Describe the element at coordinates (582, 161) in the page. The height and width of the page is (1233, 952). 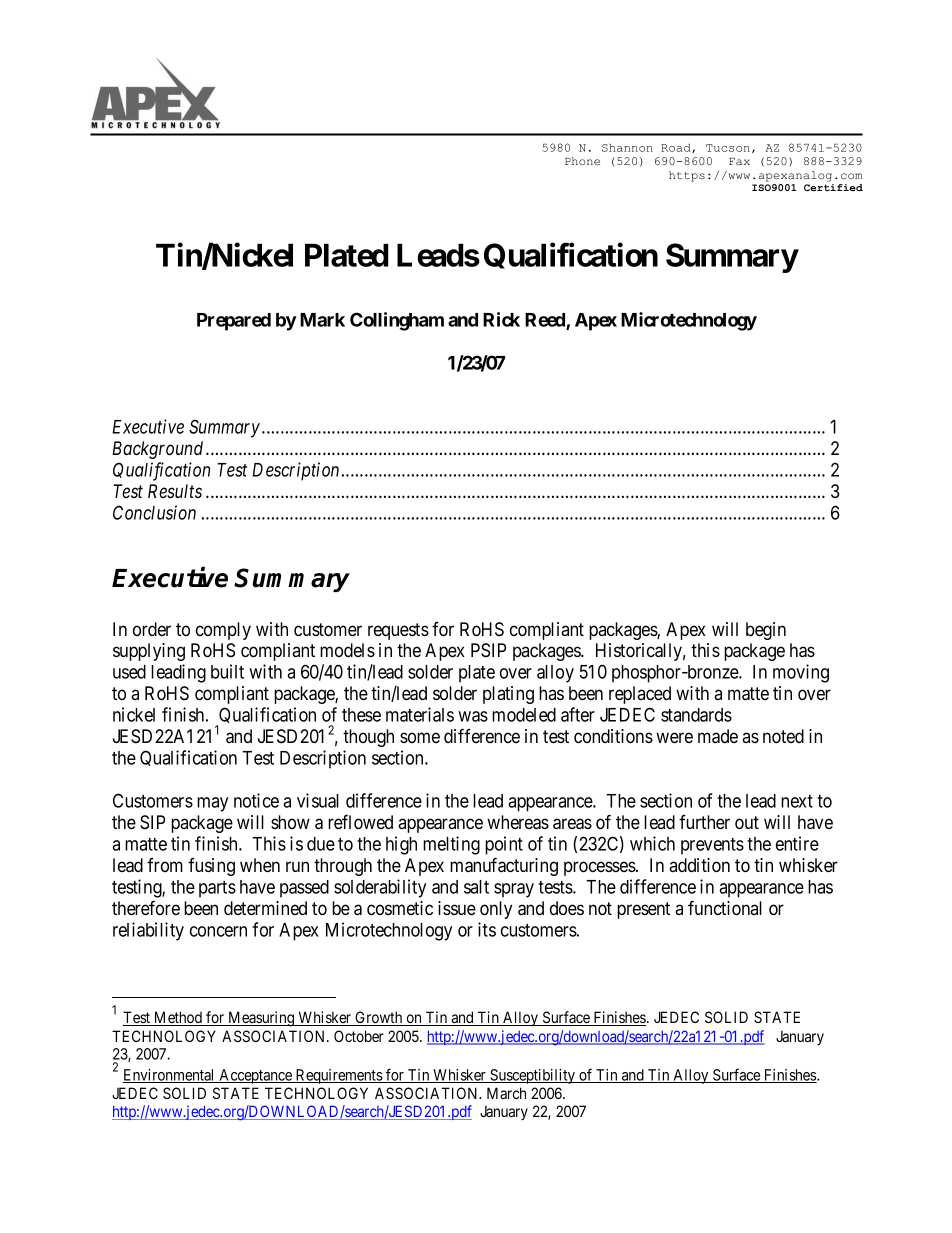
I see `Phone` at that location.
